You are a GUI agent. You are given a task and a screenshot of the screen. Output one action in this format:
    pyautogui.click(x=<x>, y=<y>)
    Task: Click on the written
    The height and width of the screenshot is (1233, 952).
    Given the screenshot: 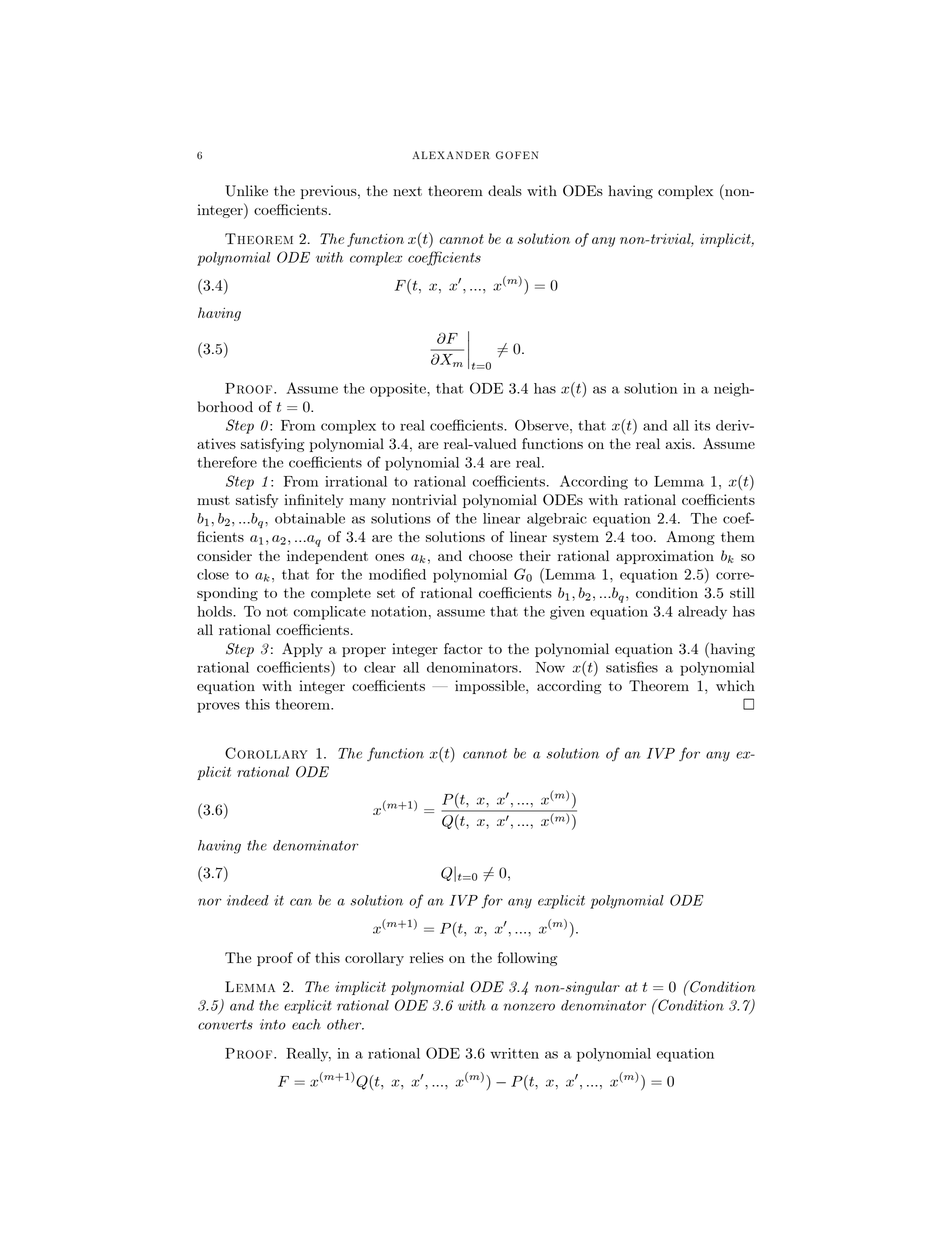 What is the action you would take?
    pyautogui.click(x=514, y=1053)
